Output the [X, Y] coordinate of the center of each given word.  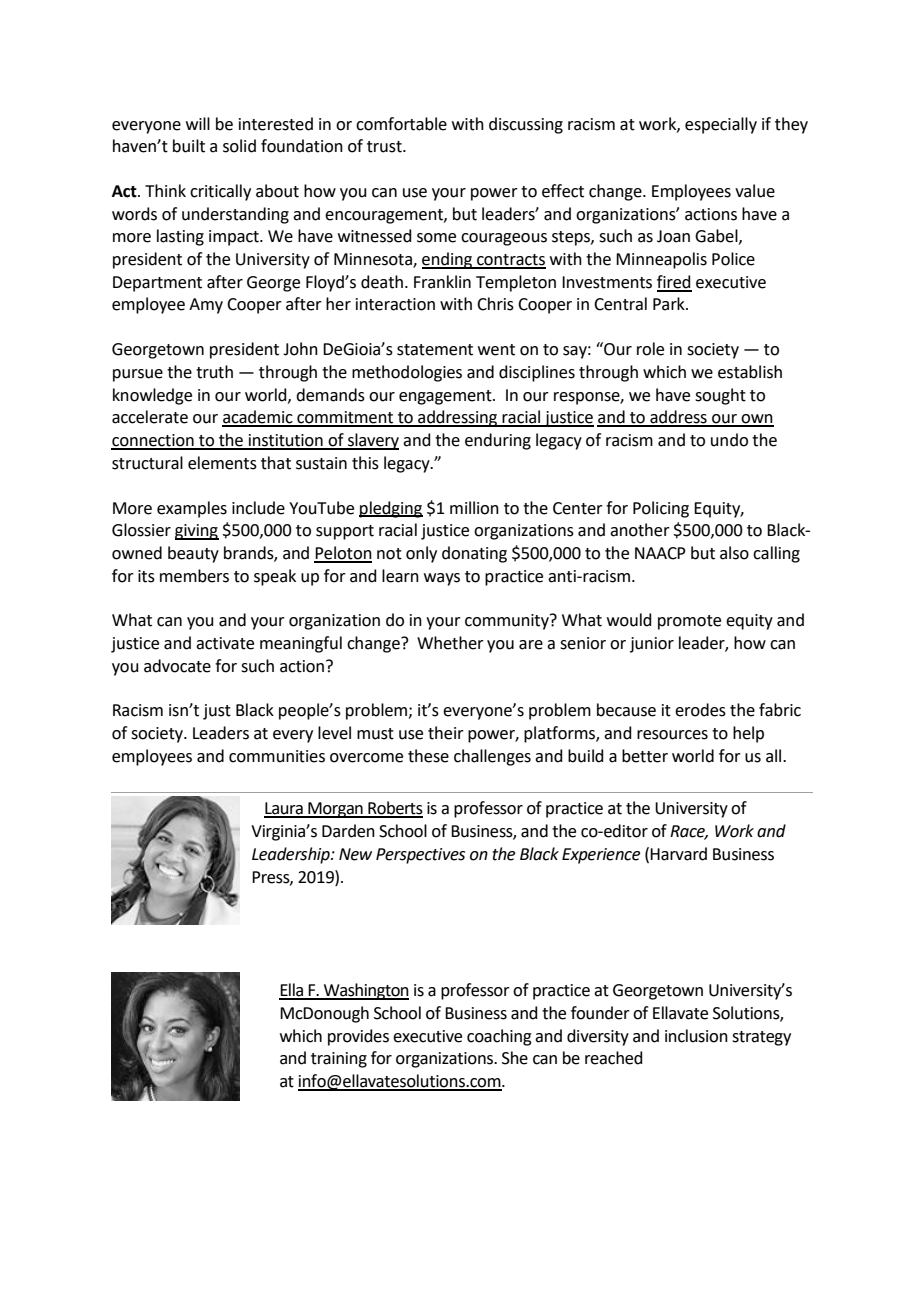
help [748, 734]
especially [721, 125]
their [446, 733]
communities [277, 756]
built [189, 146]
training [339, 1060]
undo [729, 440]
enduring [498, 441]
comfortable [401, 124]
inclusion [696, 1036]
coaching [499, 1037]
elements [222, 463]
